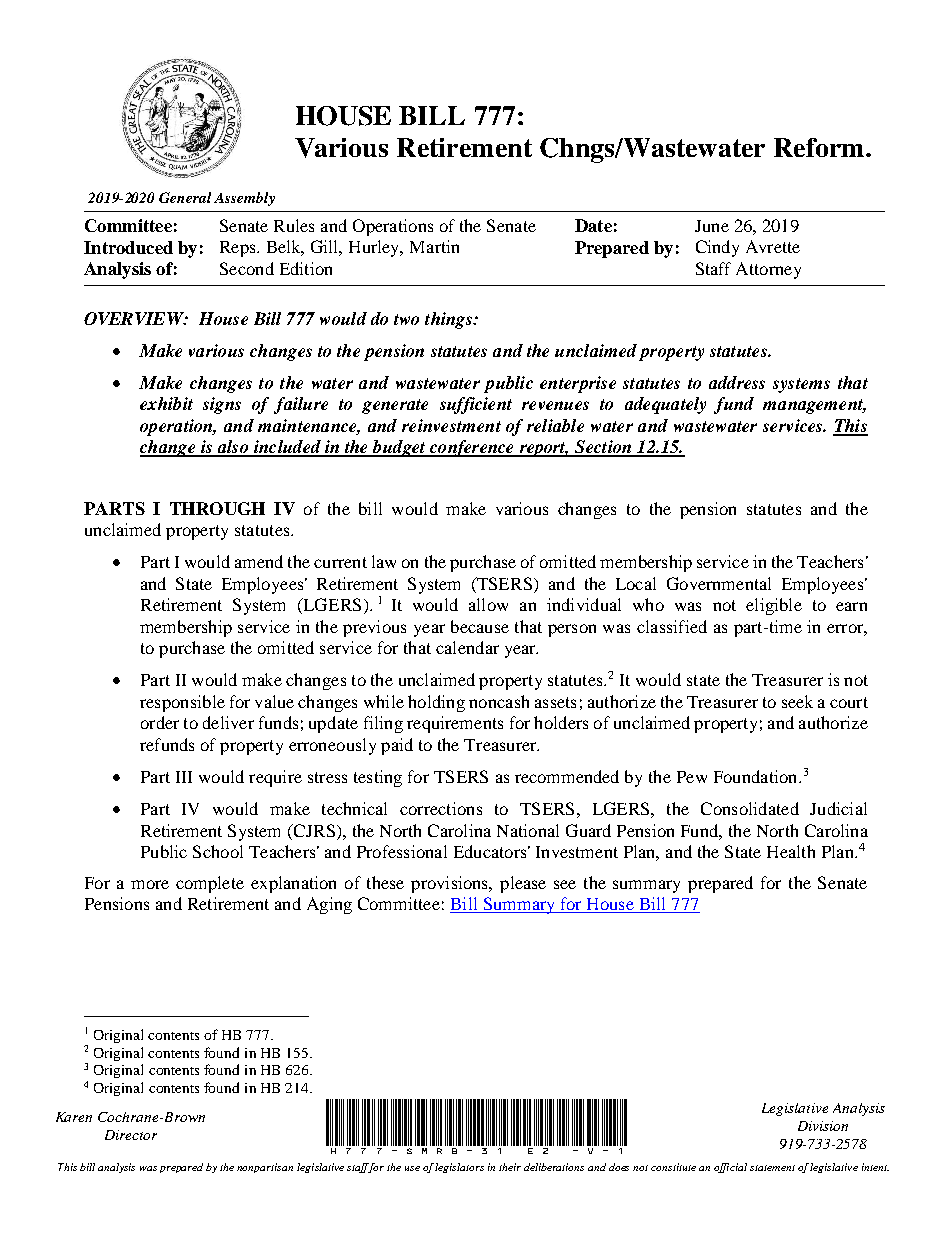 This screenshot has width=952, height=1233. Describe the element at coordinates (791, 851) in the screenshot. I see `Health` at that location.
